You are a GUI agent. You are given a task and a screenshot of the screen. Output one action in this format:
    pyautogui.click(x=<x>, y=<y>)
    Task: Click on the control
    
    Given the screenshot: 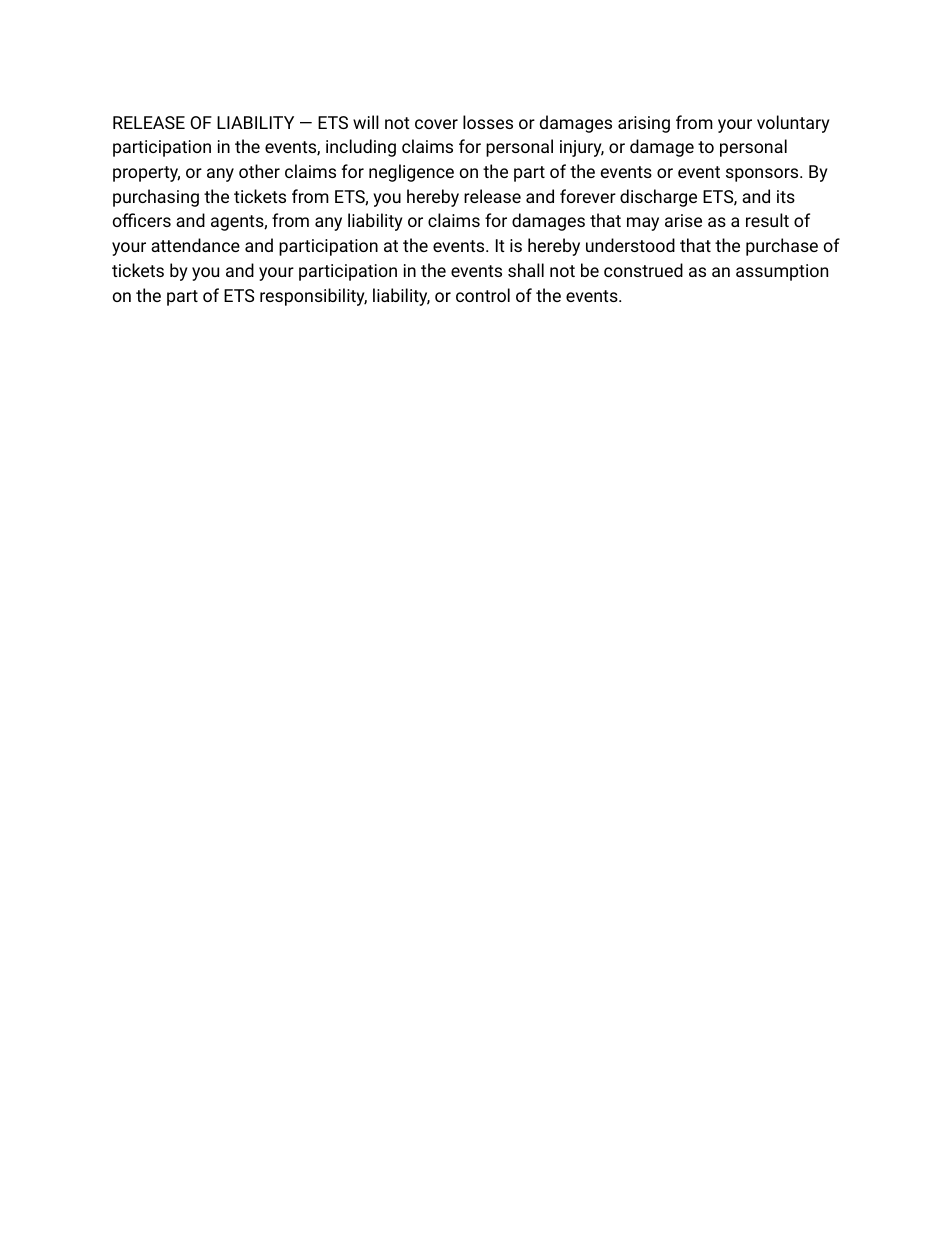 What is the action you would take?
    pyautogui.click(x=483, y=295)
